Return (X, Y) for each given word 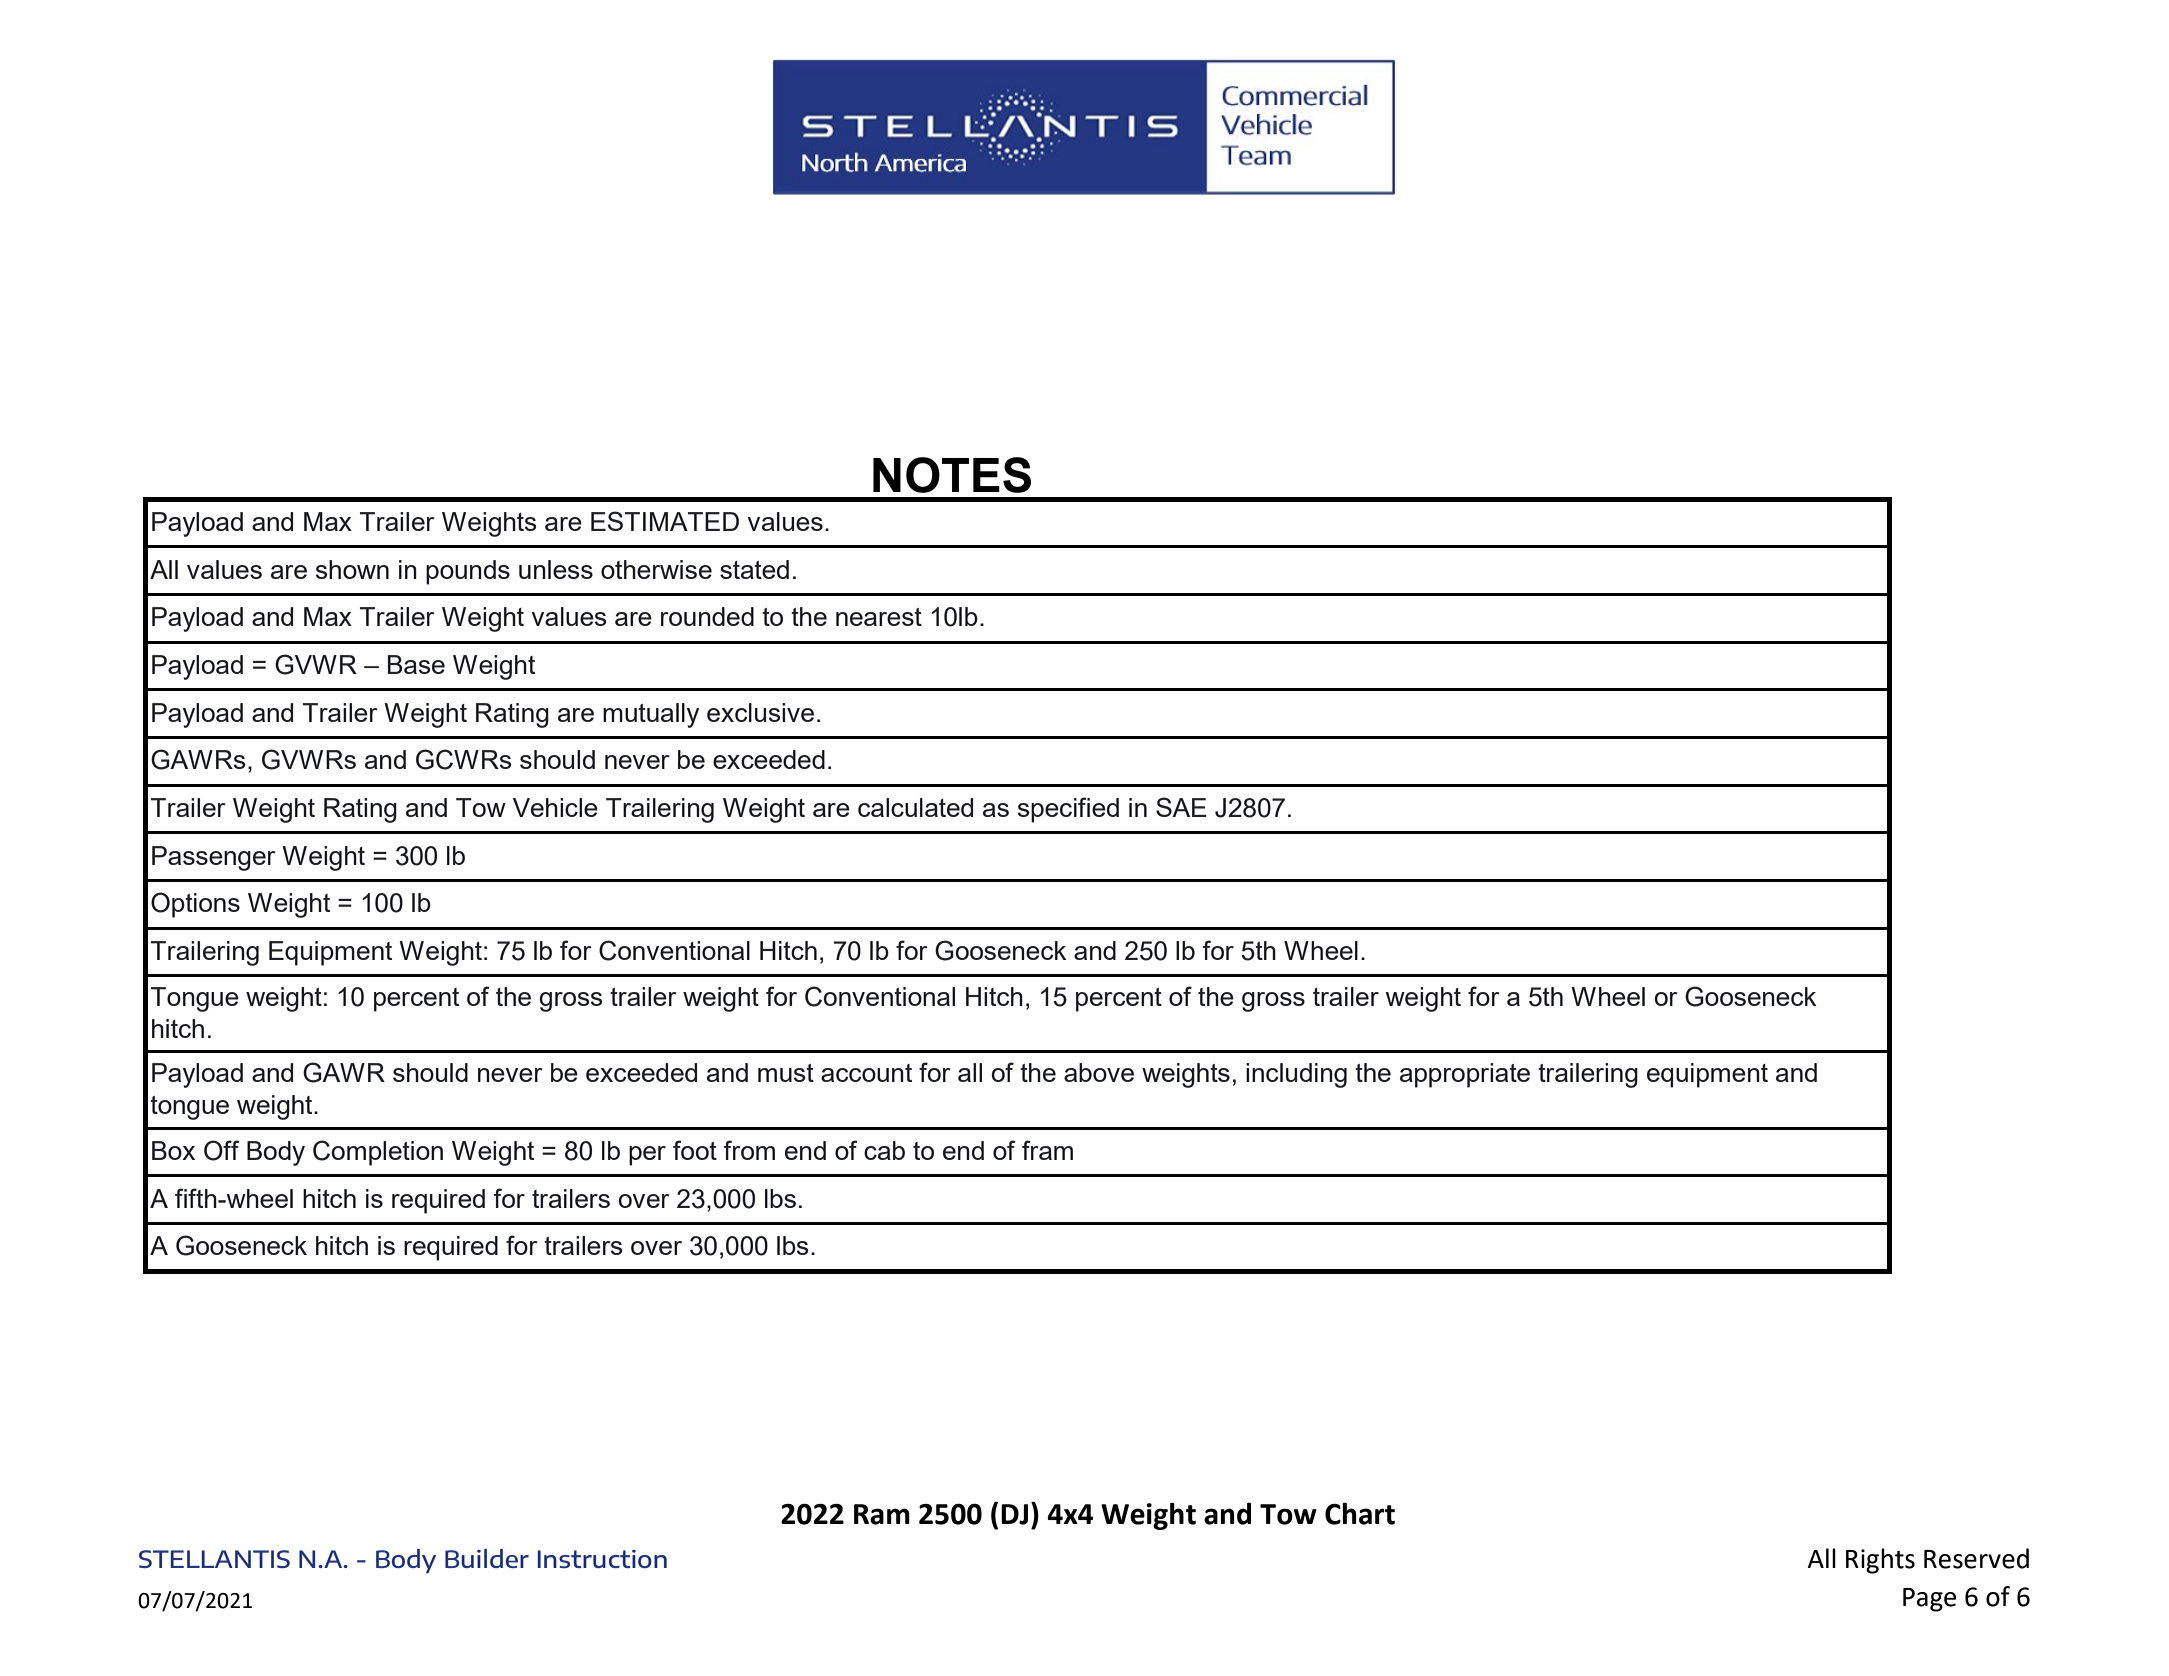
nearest (879, 617)
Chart (1360, 1513)
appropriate (1465, 1075)
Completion (378, 1153)
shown (352, 569)
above (1099, 1072)
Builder (487, 1558)
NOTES (952, 475)
